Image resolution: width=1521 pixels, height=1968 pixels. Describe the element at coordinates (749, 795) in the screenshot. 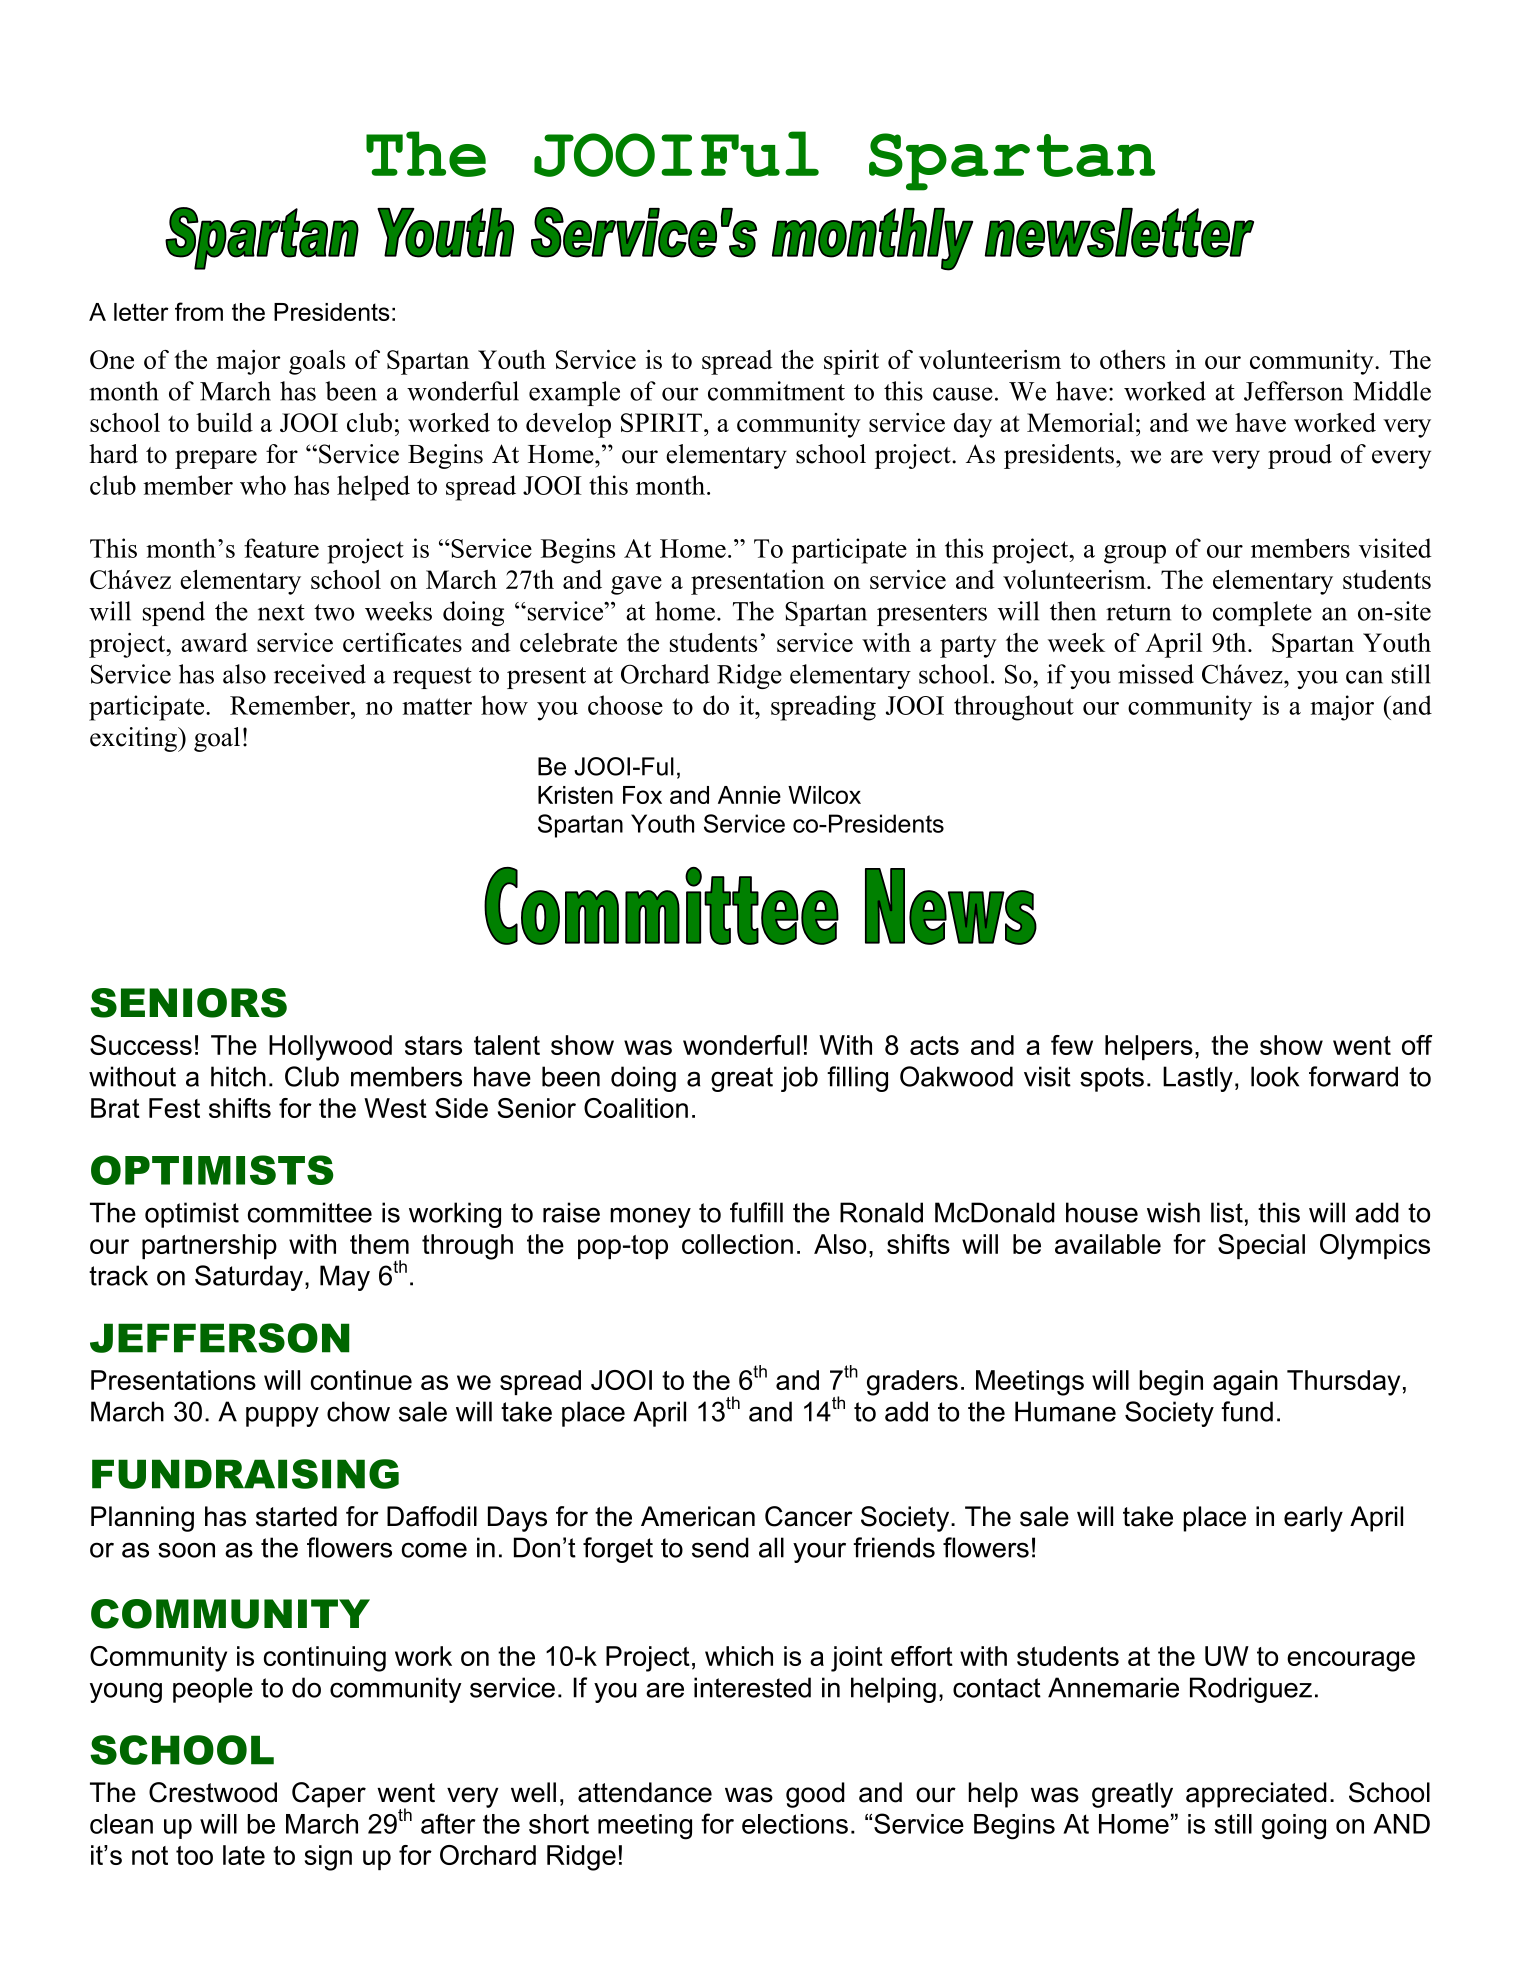

I see `Annie` at that location.
